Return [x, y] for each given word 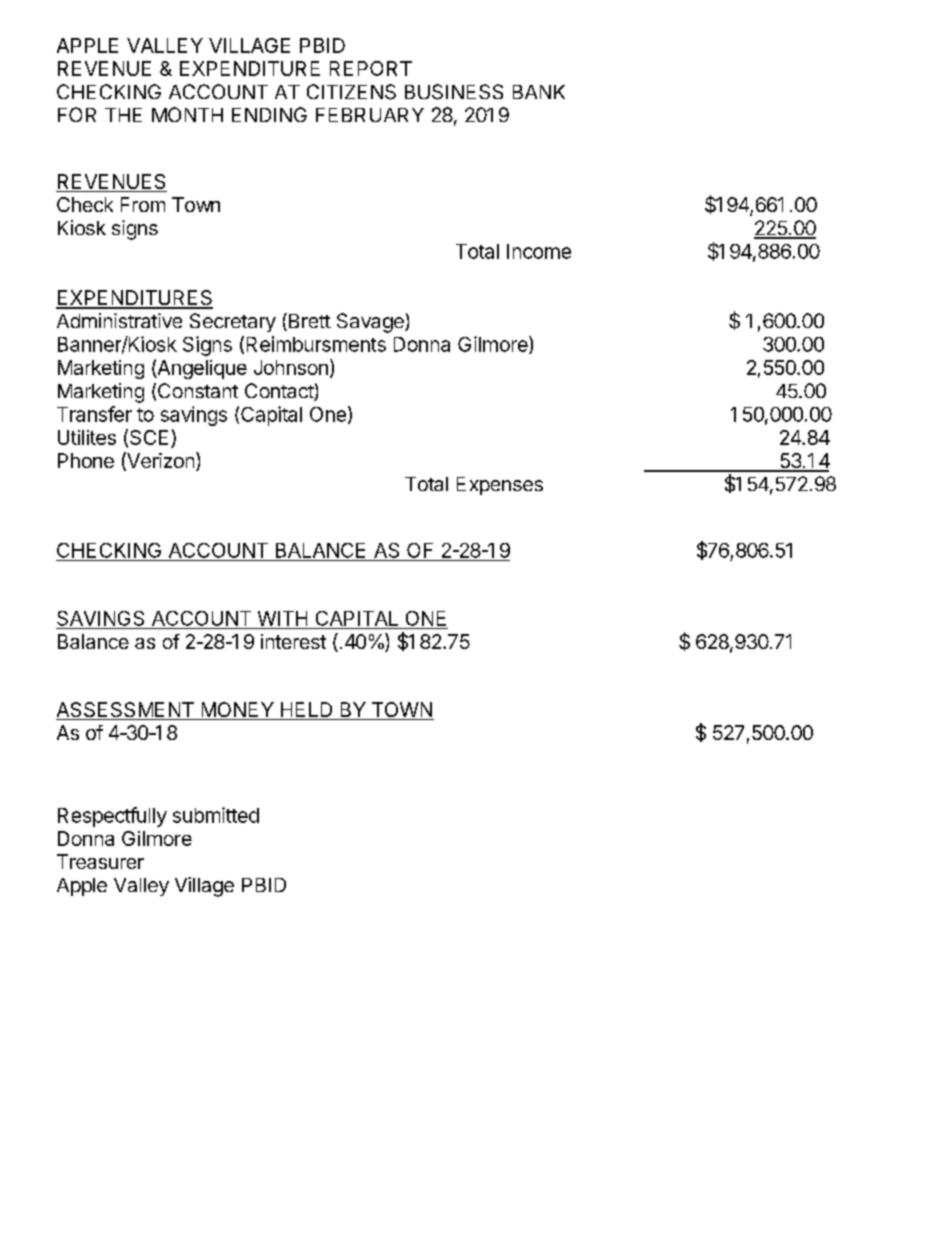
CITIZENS [351, 92]
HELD [306, 709]
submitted [216, 815]
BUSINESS [454, 92]
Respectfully [112, 817]
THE [123, 115]
